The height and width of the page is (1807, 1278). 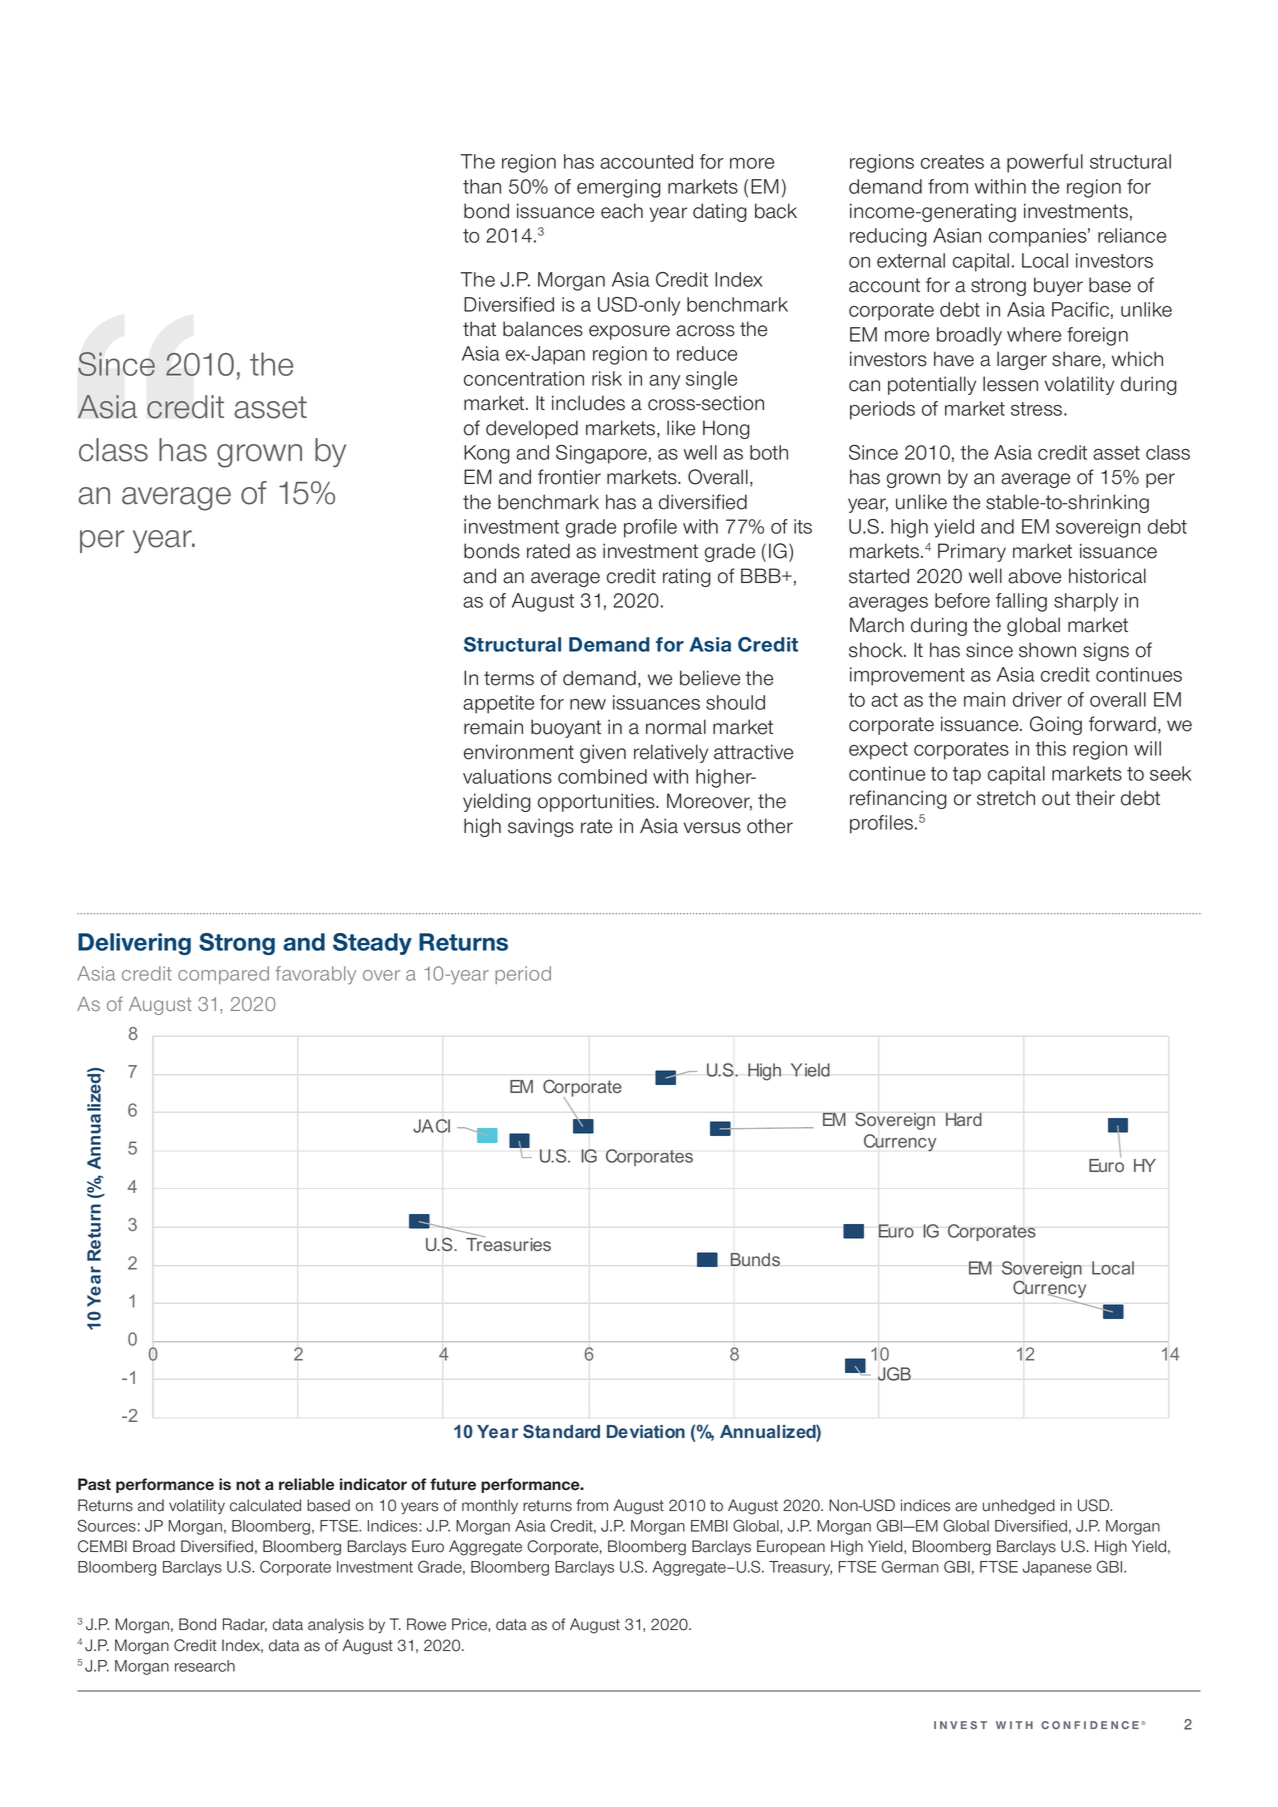 I want to click on out, so click(x=1056, y=798).
